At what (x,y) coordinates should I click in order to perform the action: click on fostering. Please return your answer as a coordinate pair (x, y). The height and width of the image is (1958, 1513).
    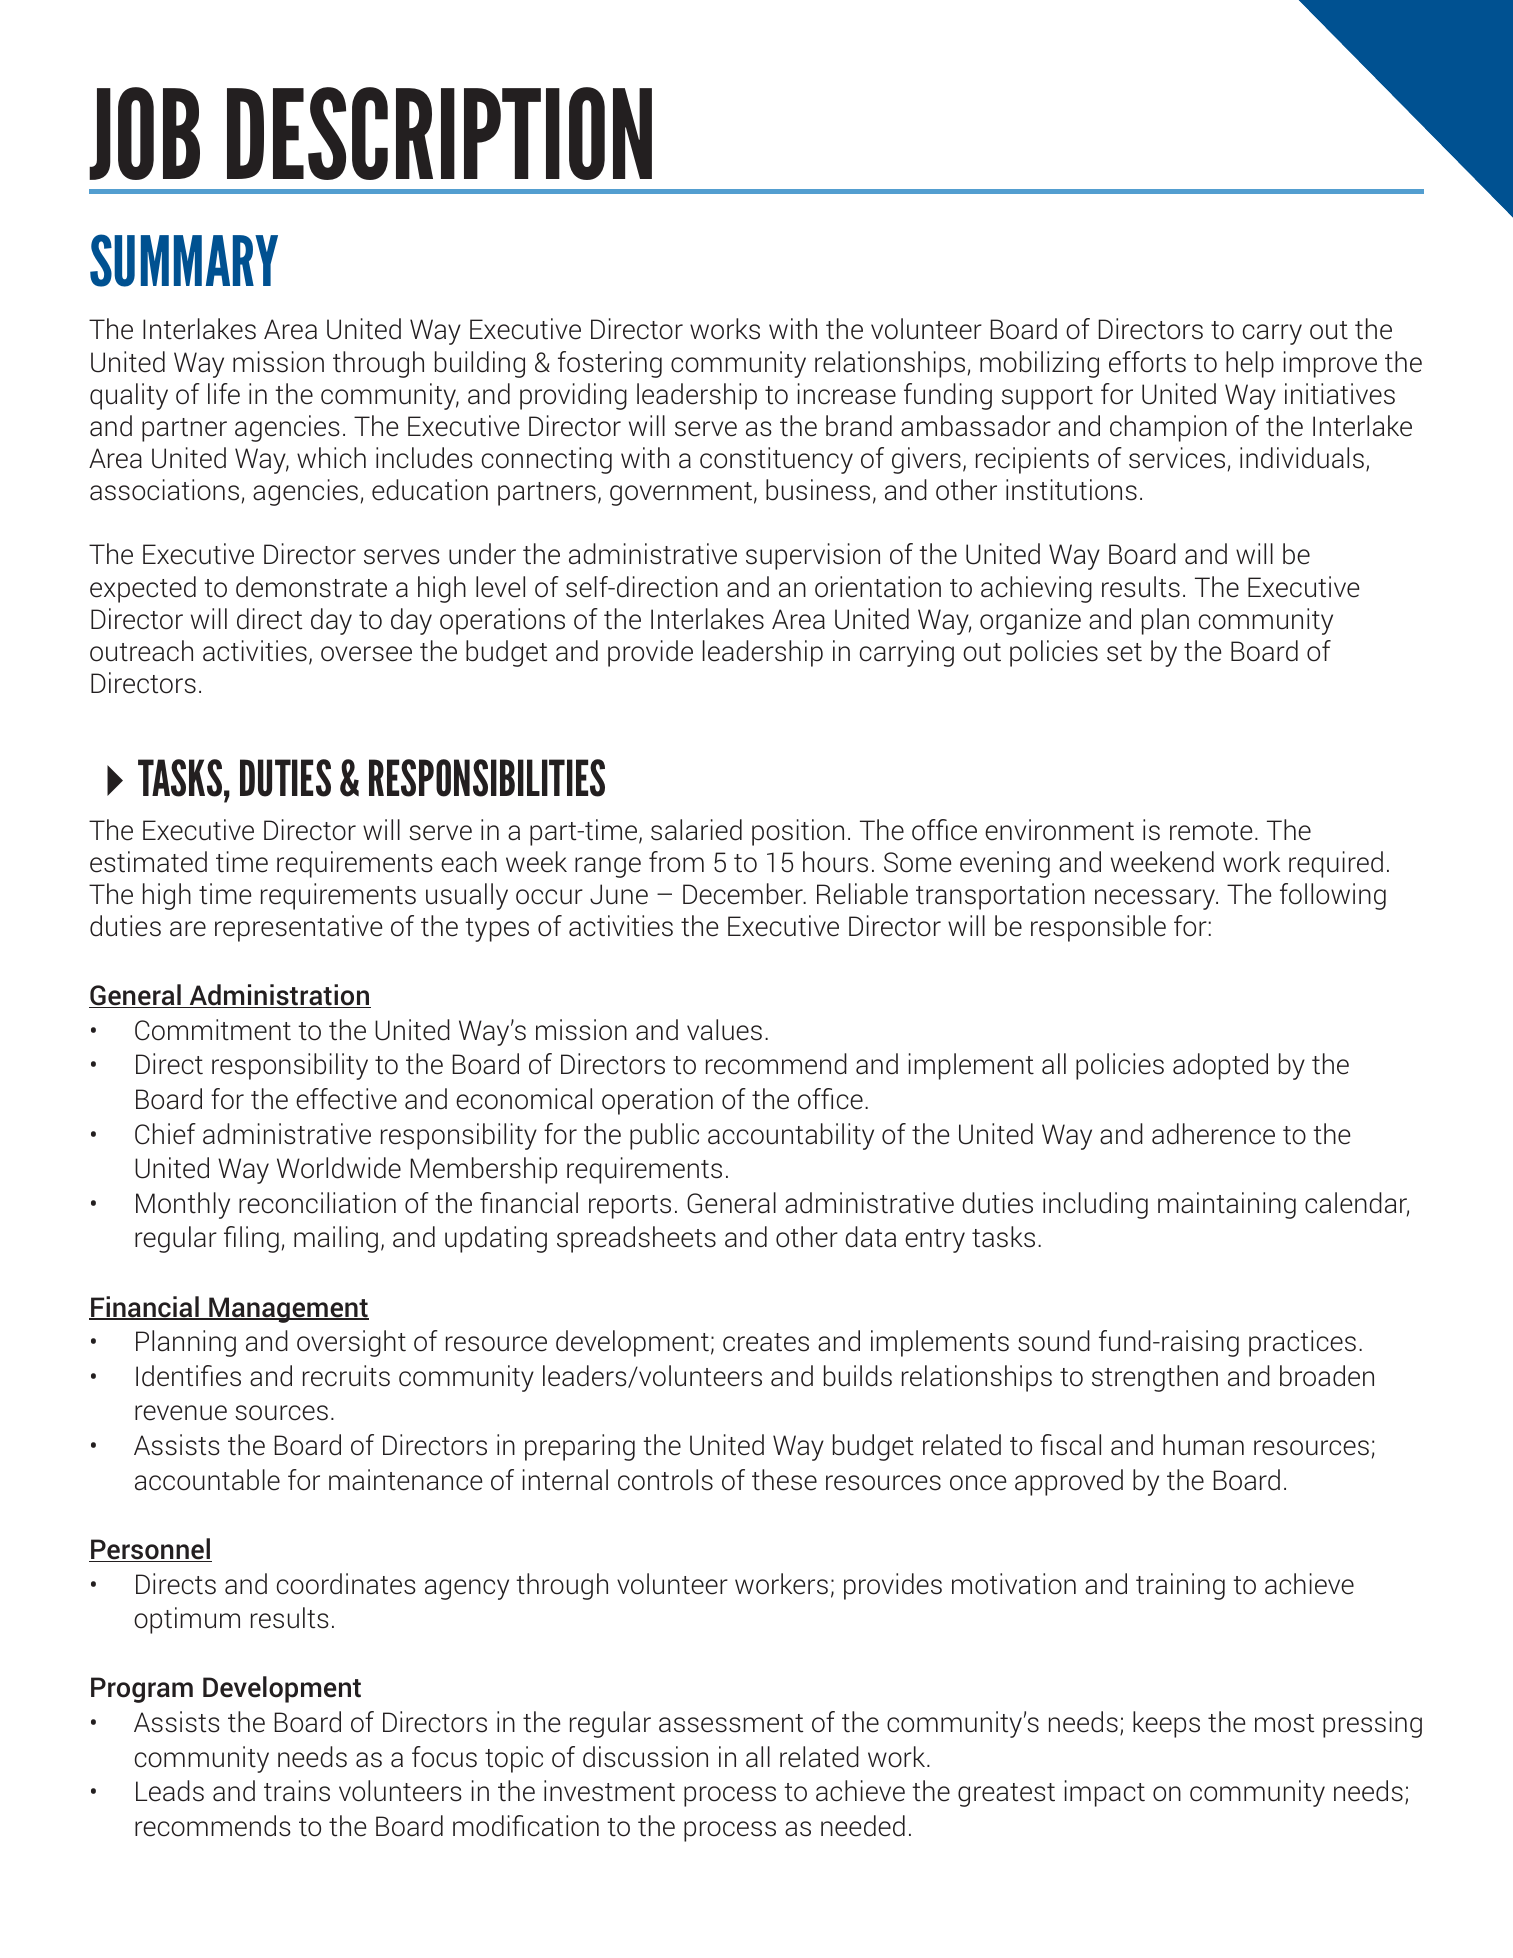
    Looking at the image, I should click on (610, 364).
